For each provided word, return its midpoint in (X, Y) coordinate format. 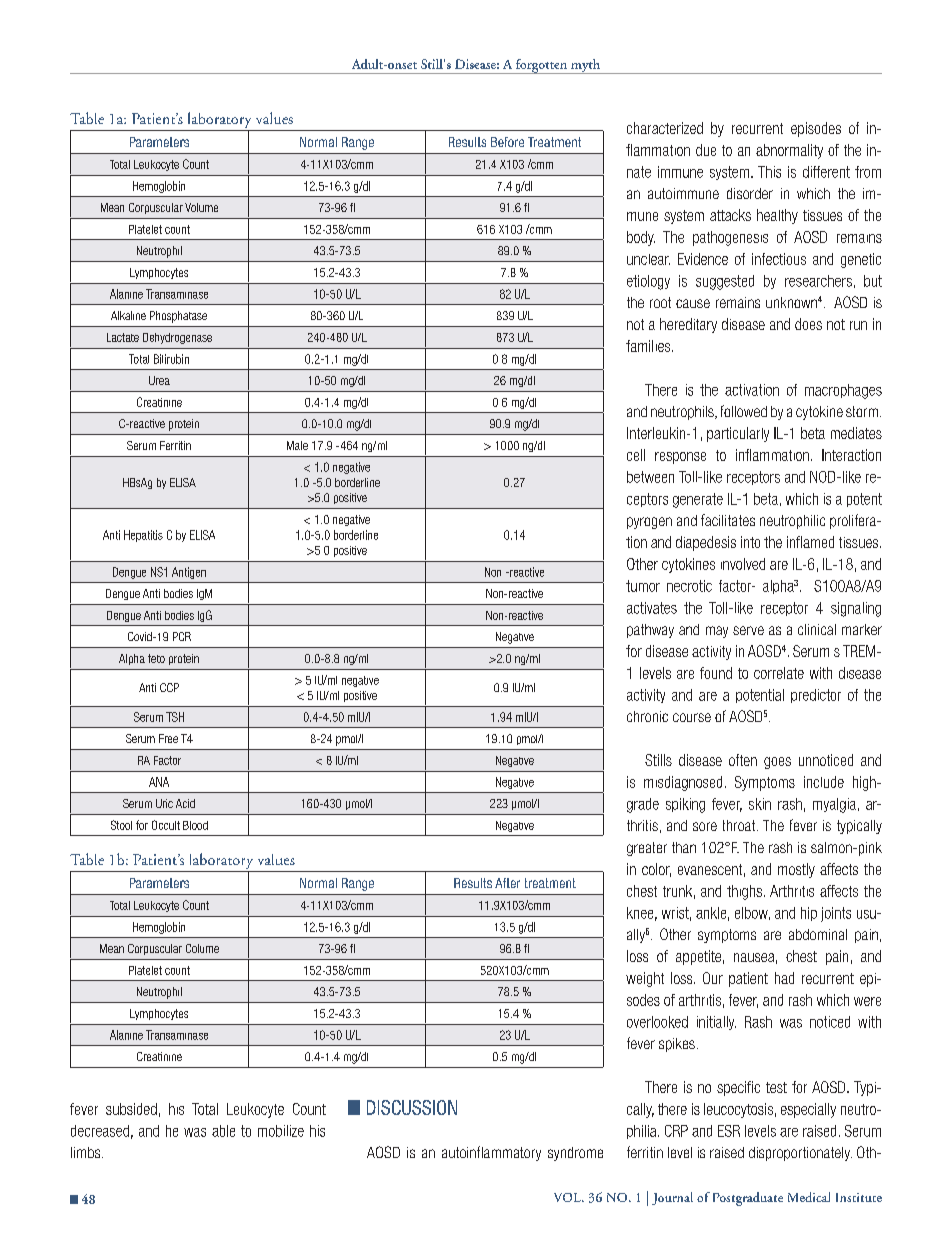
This (769, 172)
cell (636, 455)
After (507, 883)
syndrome (575, 1154)
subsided (131, 1109)
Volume (201, 207)
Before (507, 142)
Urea (159, 380)
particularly (738, 434)
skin (760, 804)
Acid (185, 803)
